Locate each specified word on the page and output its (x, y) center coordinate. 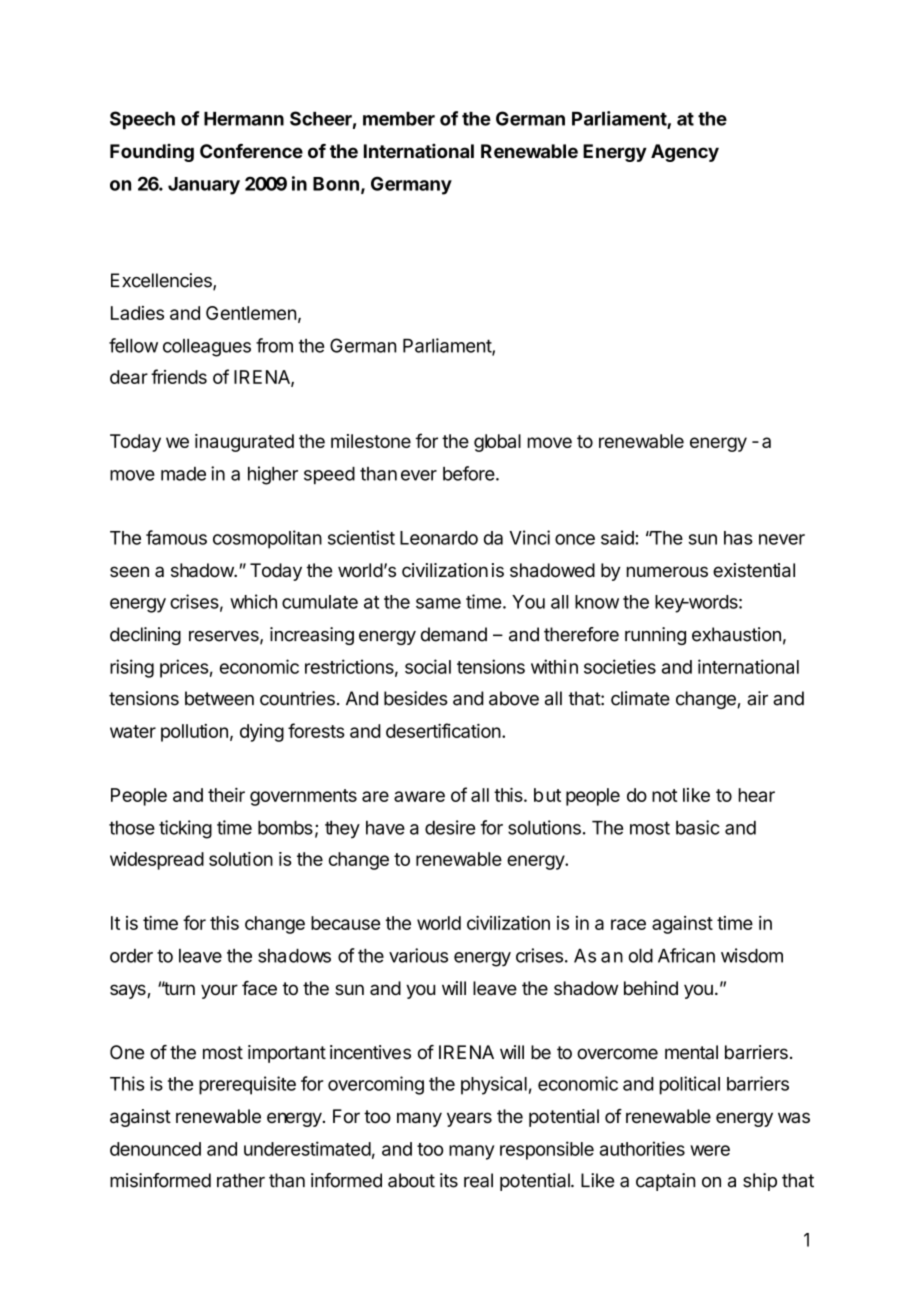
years (469, 1119)
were (710, 1150)
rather (241, 1180)
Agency (685, 153)
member (399, 119)
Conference (251, 151)
